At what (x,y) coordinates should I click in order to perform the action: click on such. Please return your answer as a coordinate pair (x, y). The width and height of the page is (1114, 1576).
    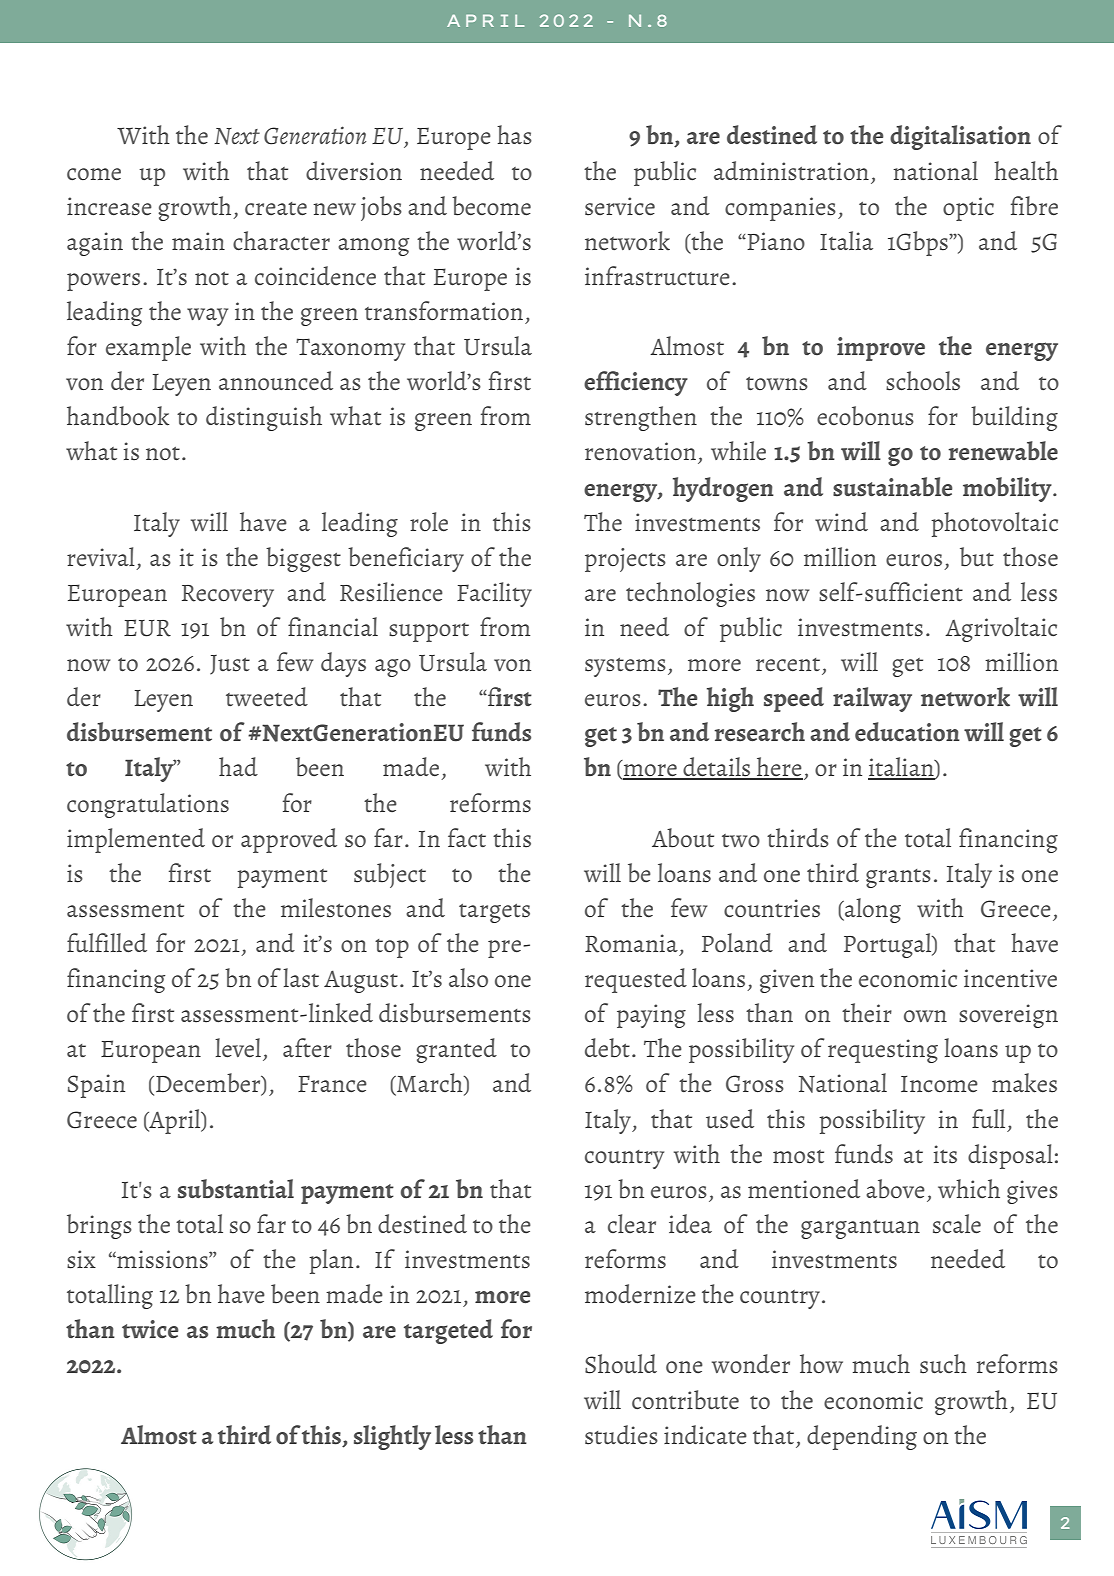
    Looking at the image, I should click on (943, 1364).
